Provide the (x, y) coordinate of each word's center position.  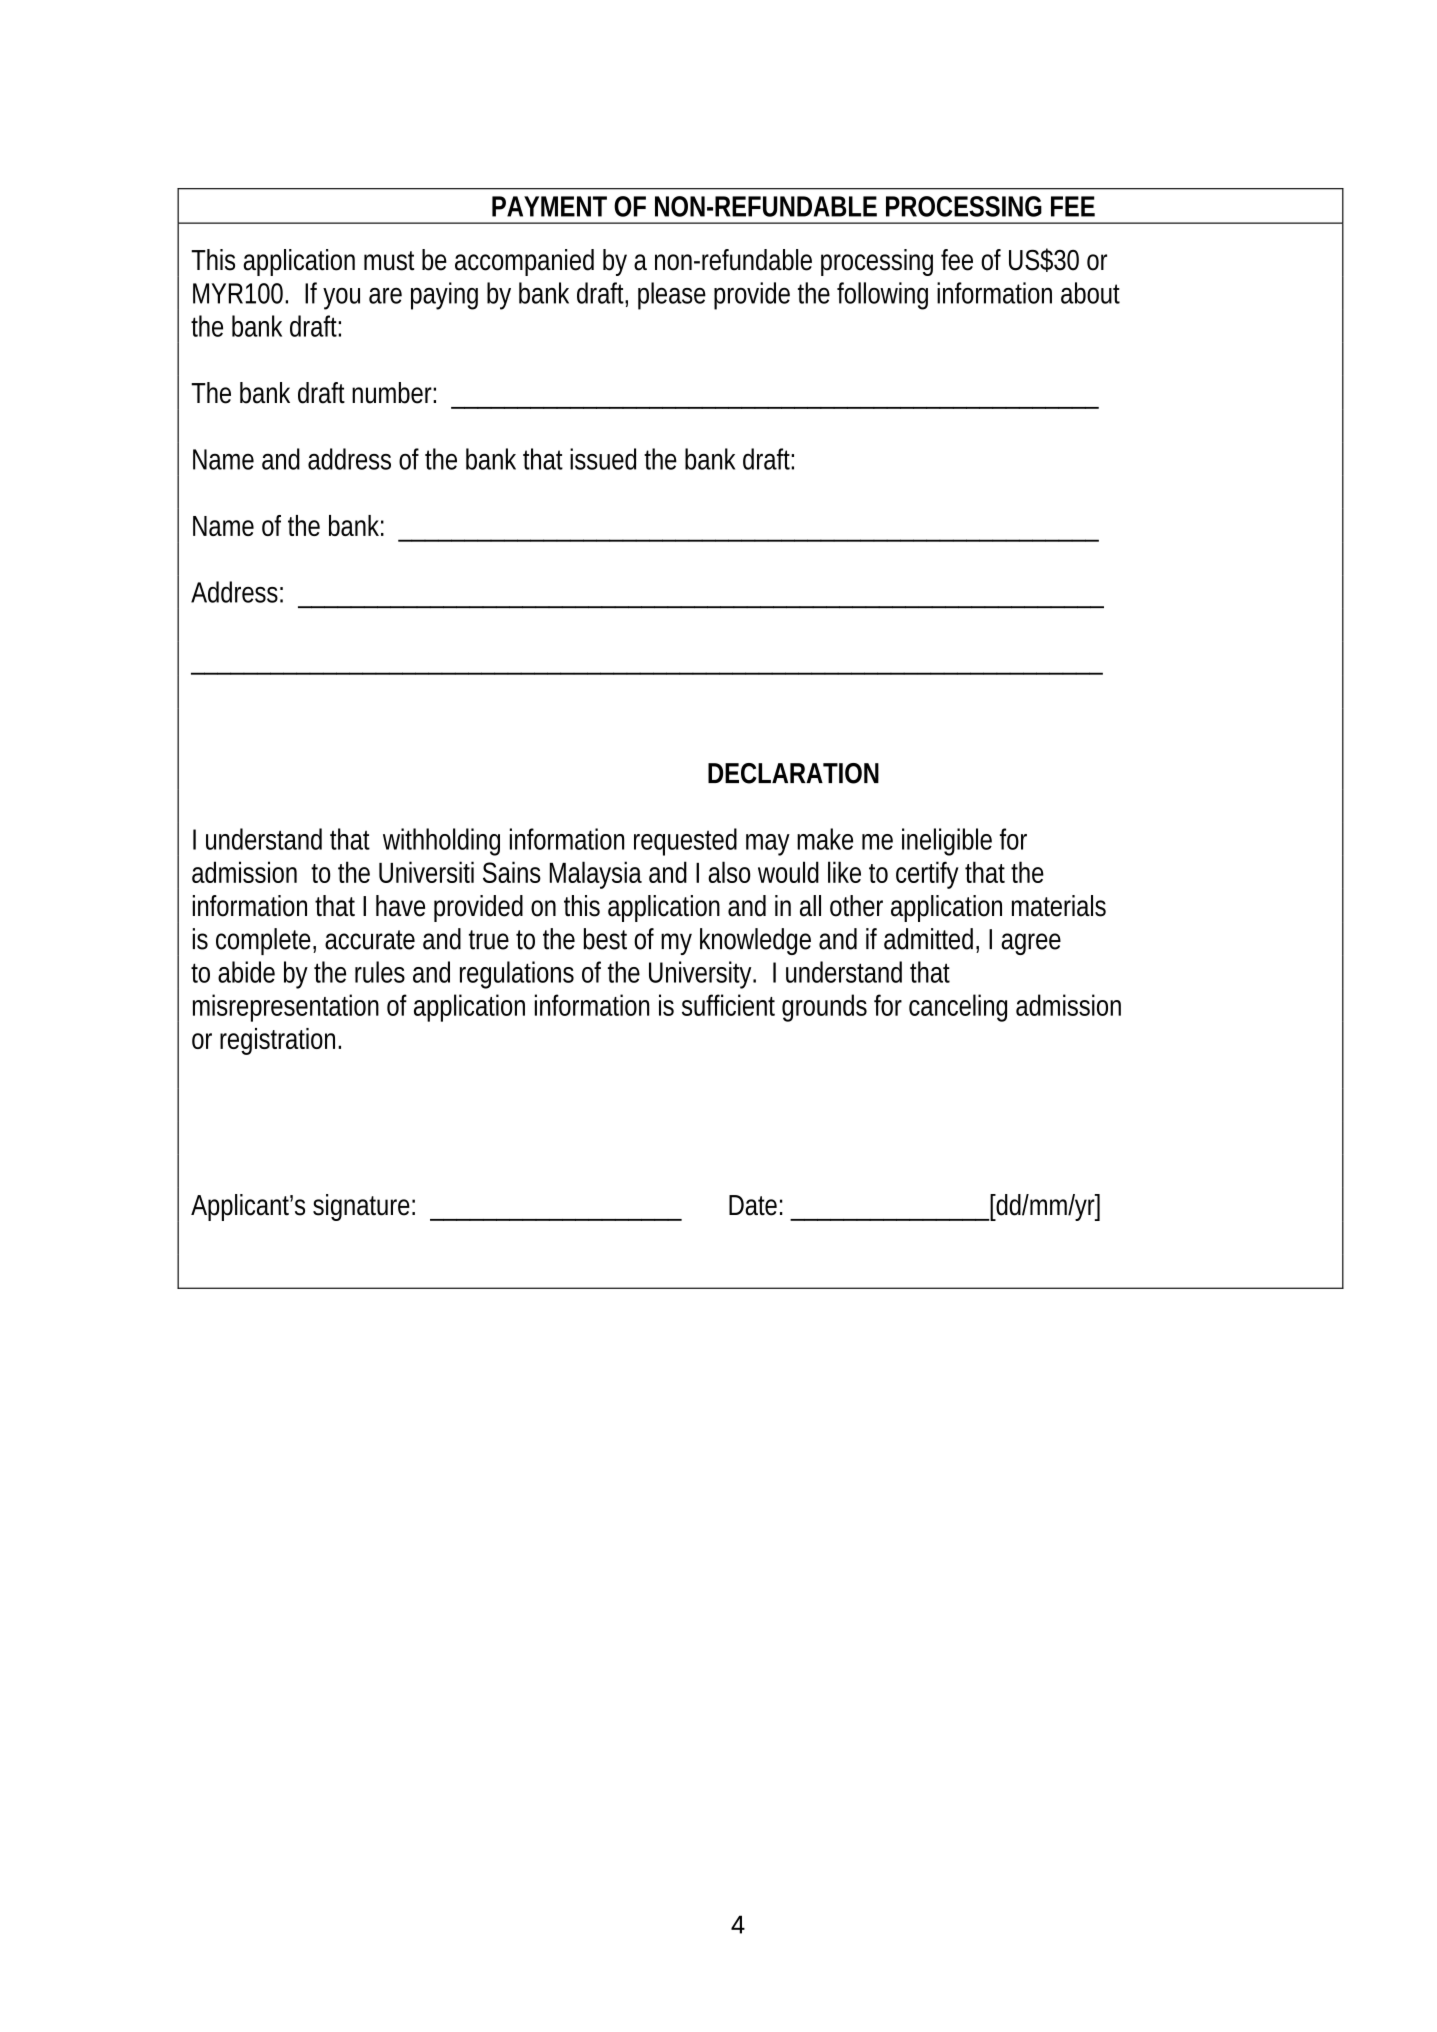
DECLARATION (793, 773)
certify (927, 875)
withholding (441, 842)
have (400, 906)
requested (685, 842)
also (729, 872)
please (672, 296)
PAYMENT (549, 206)
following (882, 296)
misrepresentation (286, 1008)
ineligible (947, 842)
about (1090, 293)
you (341, 299)
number (394, 393)
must (389, 261)
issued (603, 459)
